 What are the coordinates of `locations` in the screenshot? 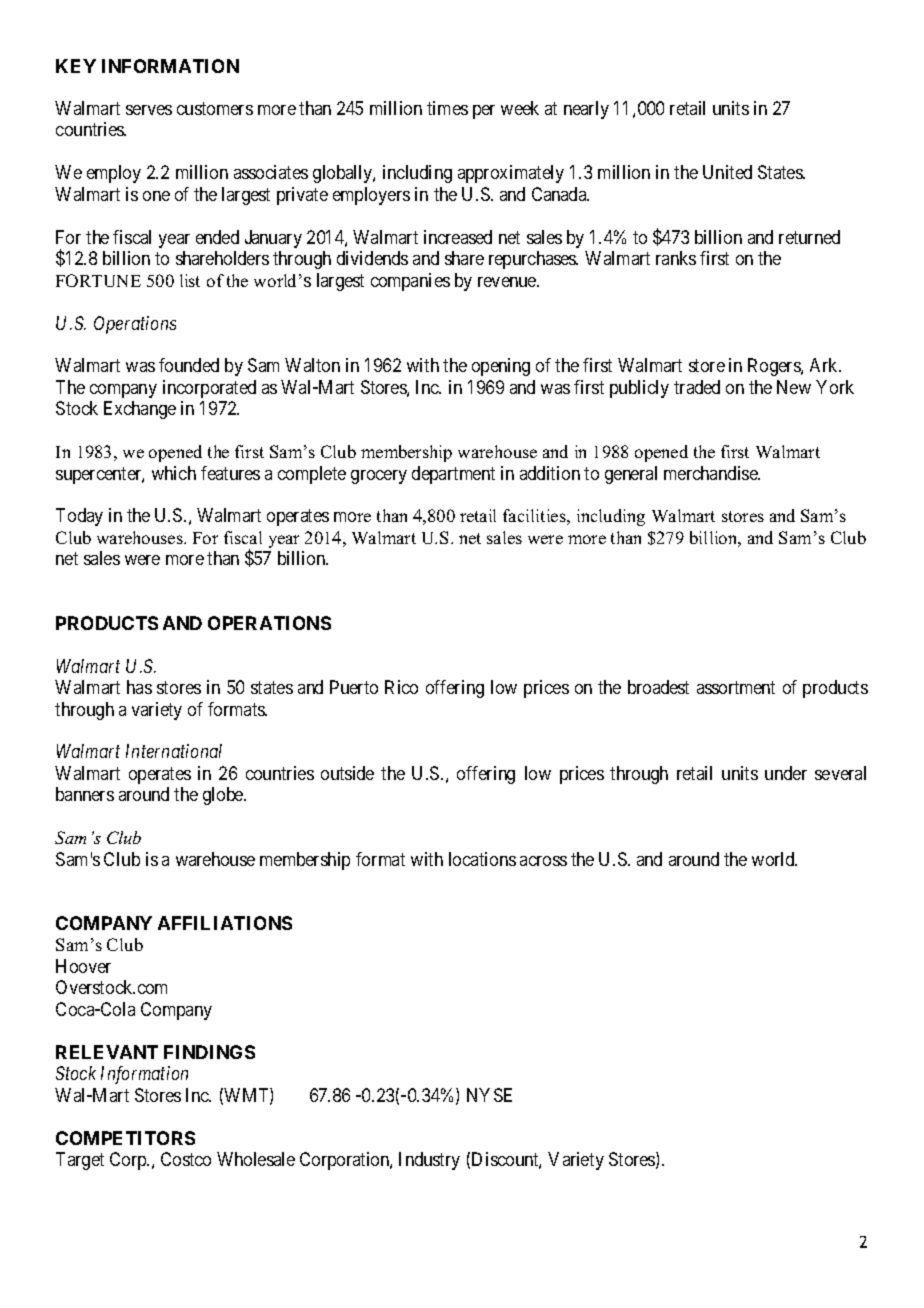 It's located at (482, 859).
